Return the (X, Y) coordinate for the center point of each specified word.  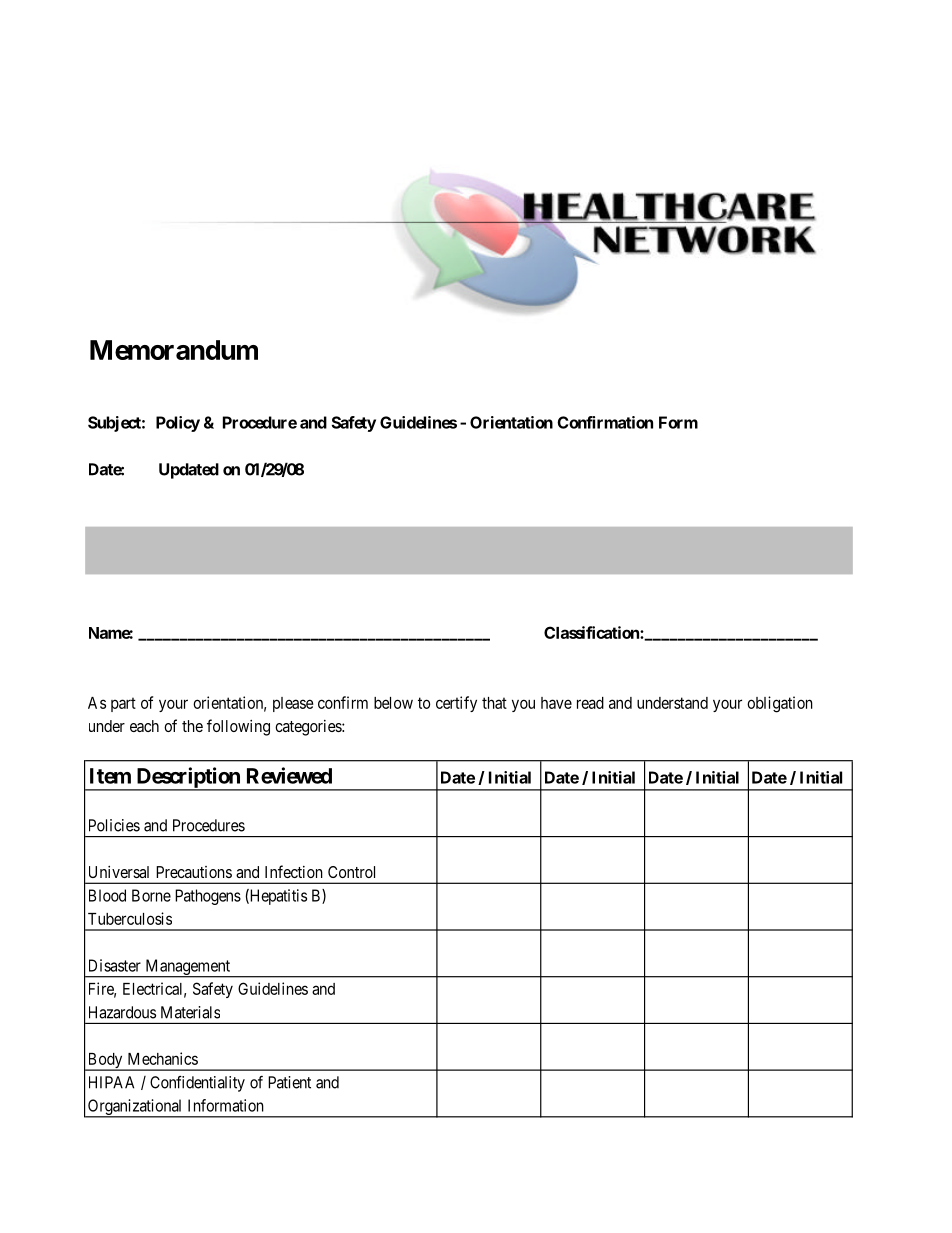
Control (351, 872)
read (590, 703)
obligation (780, 704)
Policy (178, 424)
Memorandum (174, 350)
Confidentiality (197, 1084)
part (123, 704)
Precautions (194, 872)
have (556, 703)
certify (456, 704)
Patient (289, 1082)
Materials (190, 1012)
